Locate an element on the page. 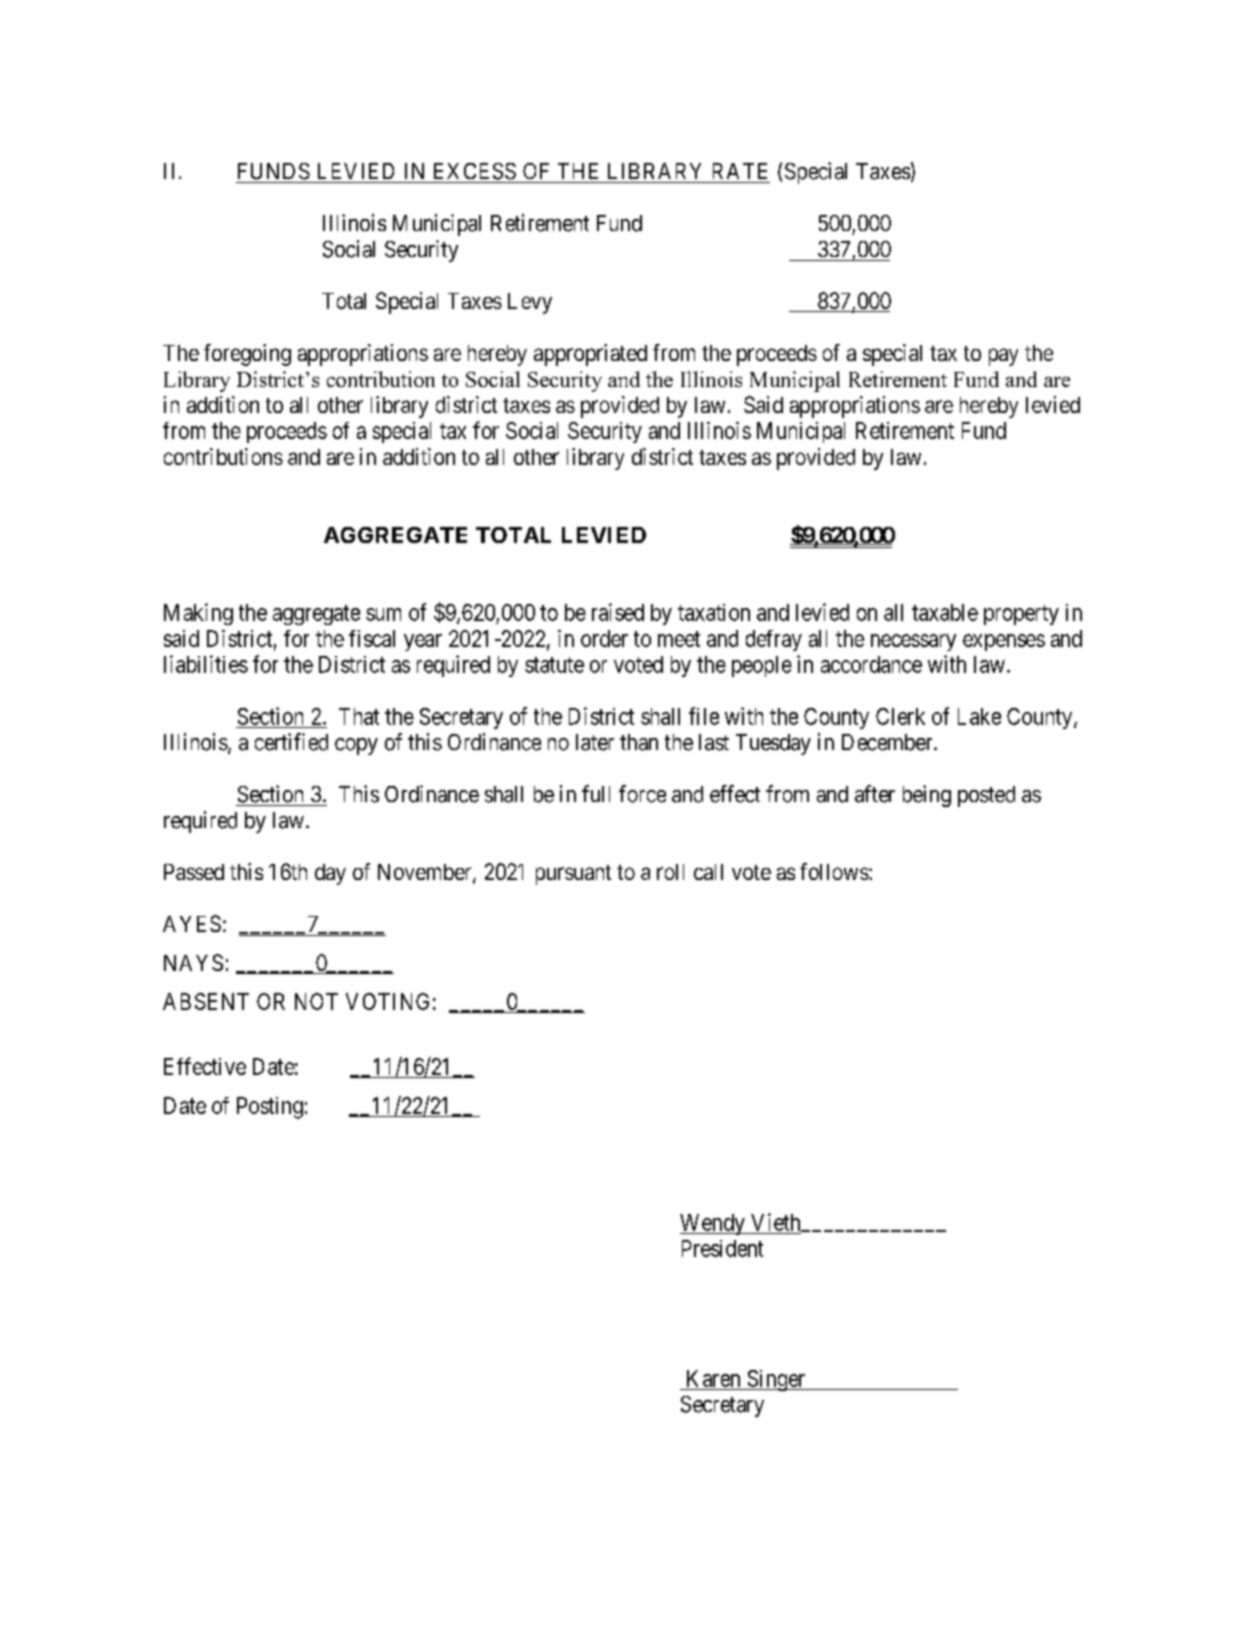 This image has height=1625, width=1256. EXCESS is located at coordinates (475, 171).
